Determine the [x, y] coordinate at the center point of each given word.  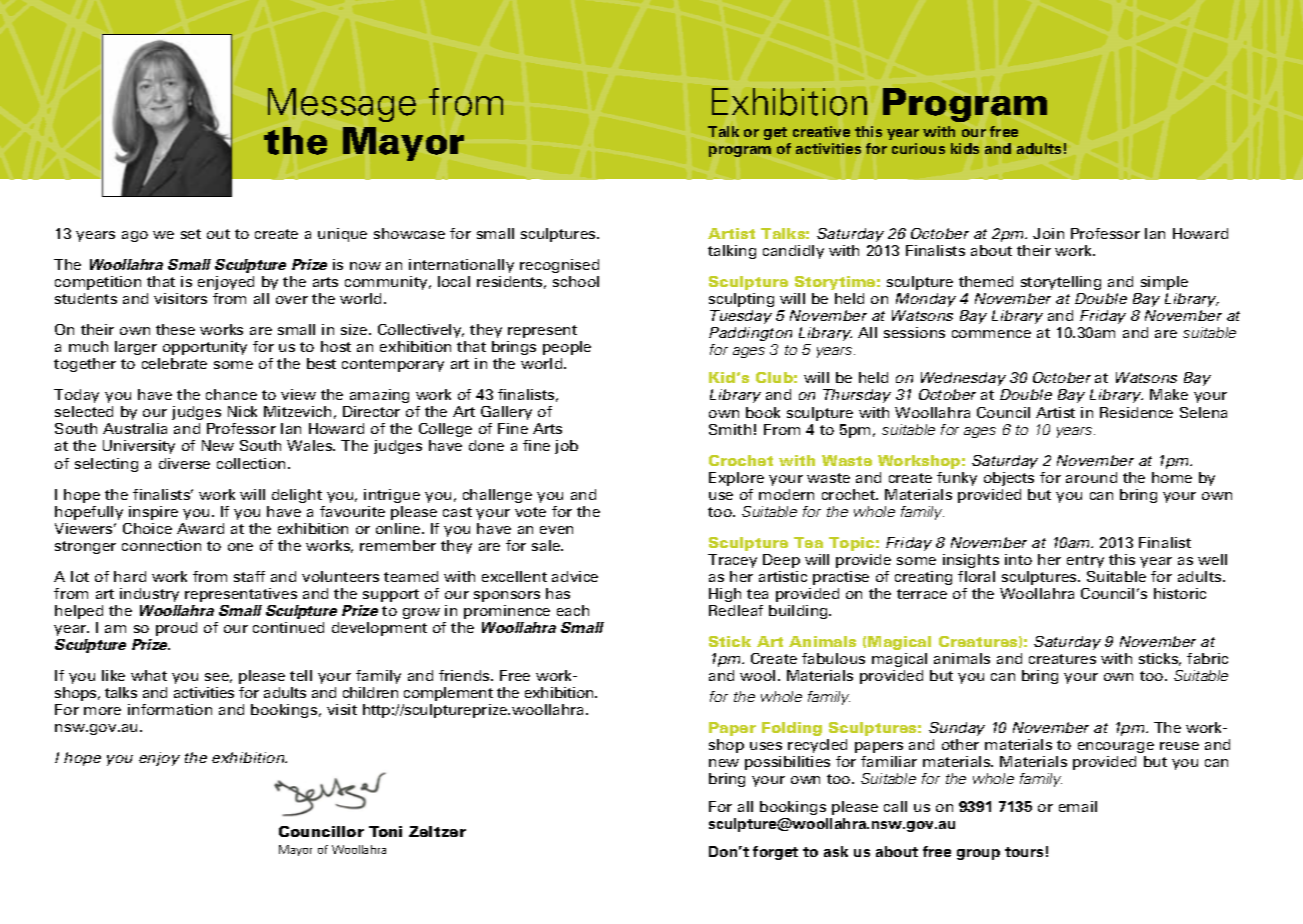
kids [965, 148]
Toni [385, 831]
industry [149, 595]
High [725, 595]
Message [342, 105]
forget [775, 853]
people [567, 348]
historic [1180, 593]
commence [991, 334]
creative [821, 131]
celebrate [174, 363]
